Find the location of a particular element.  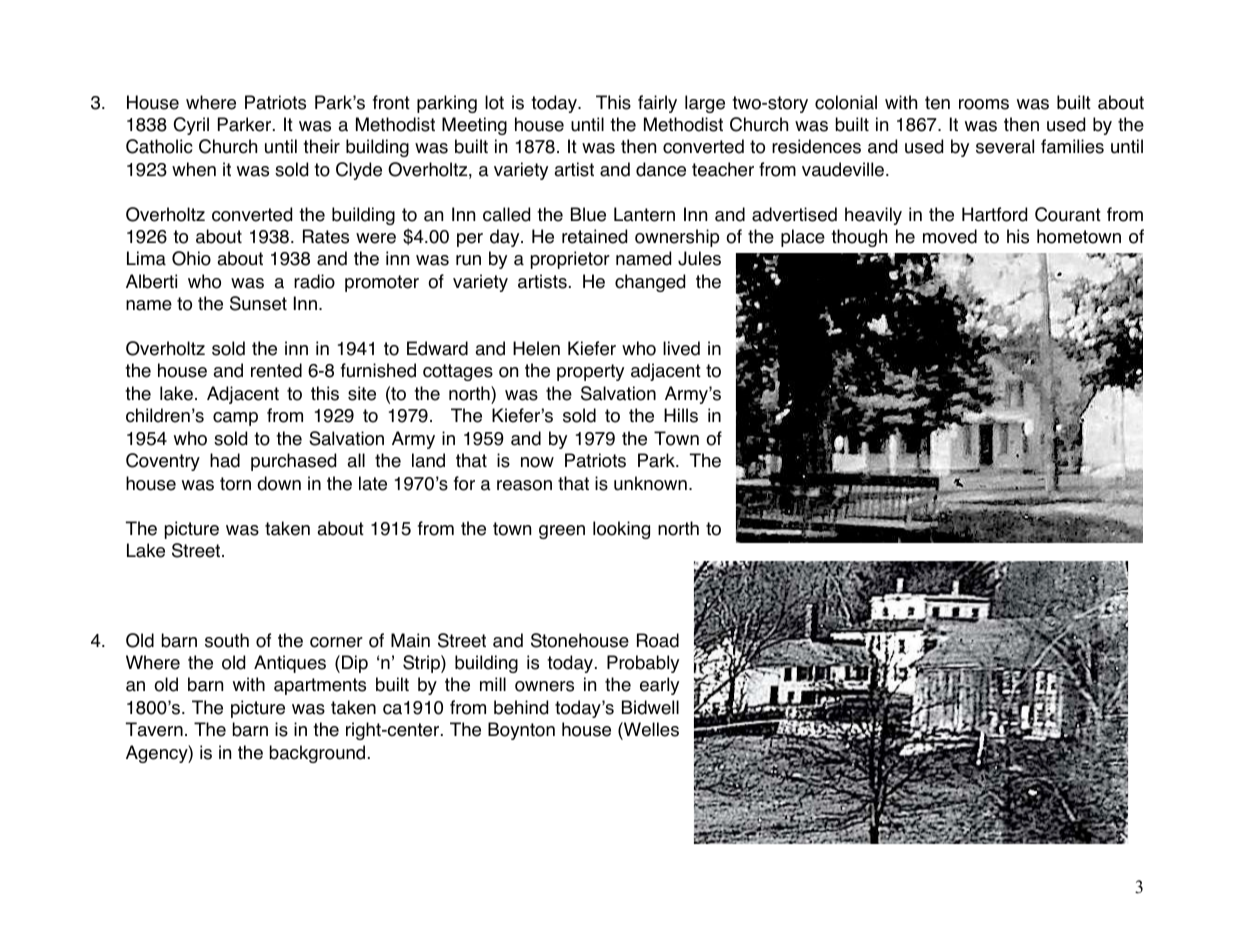

unknown is located at coordinates (650, 483).
